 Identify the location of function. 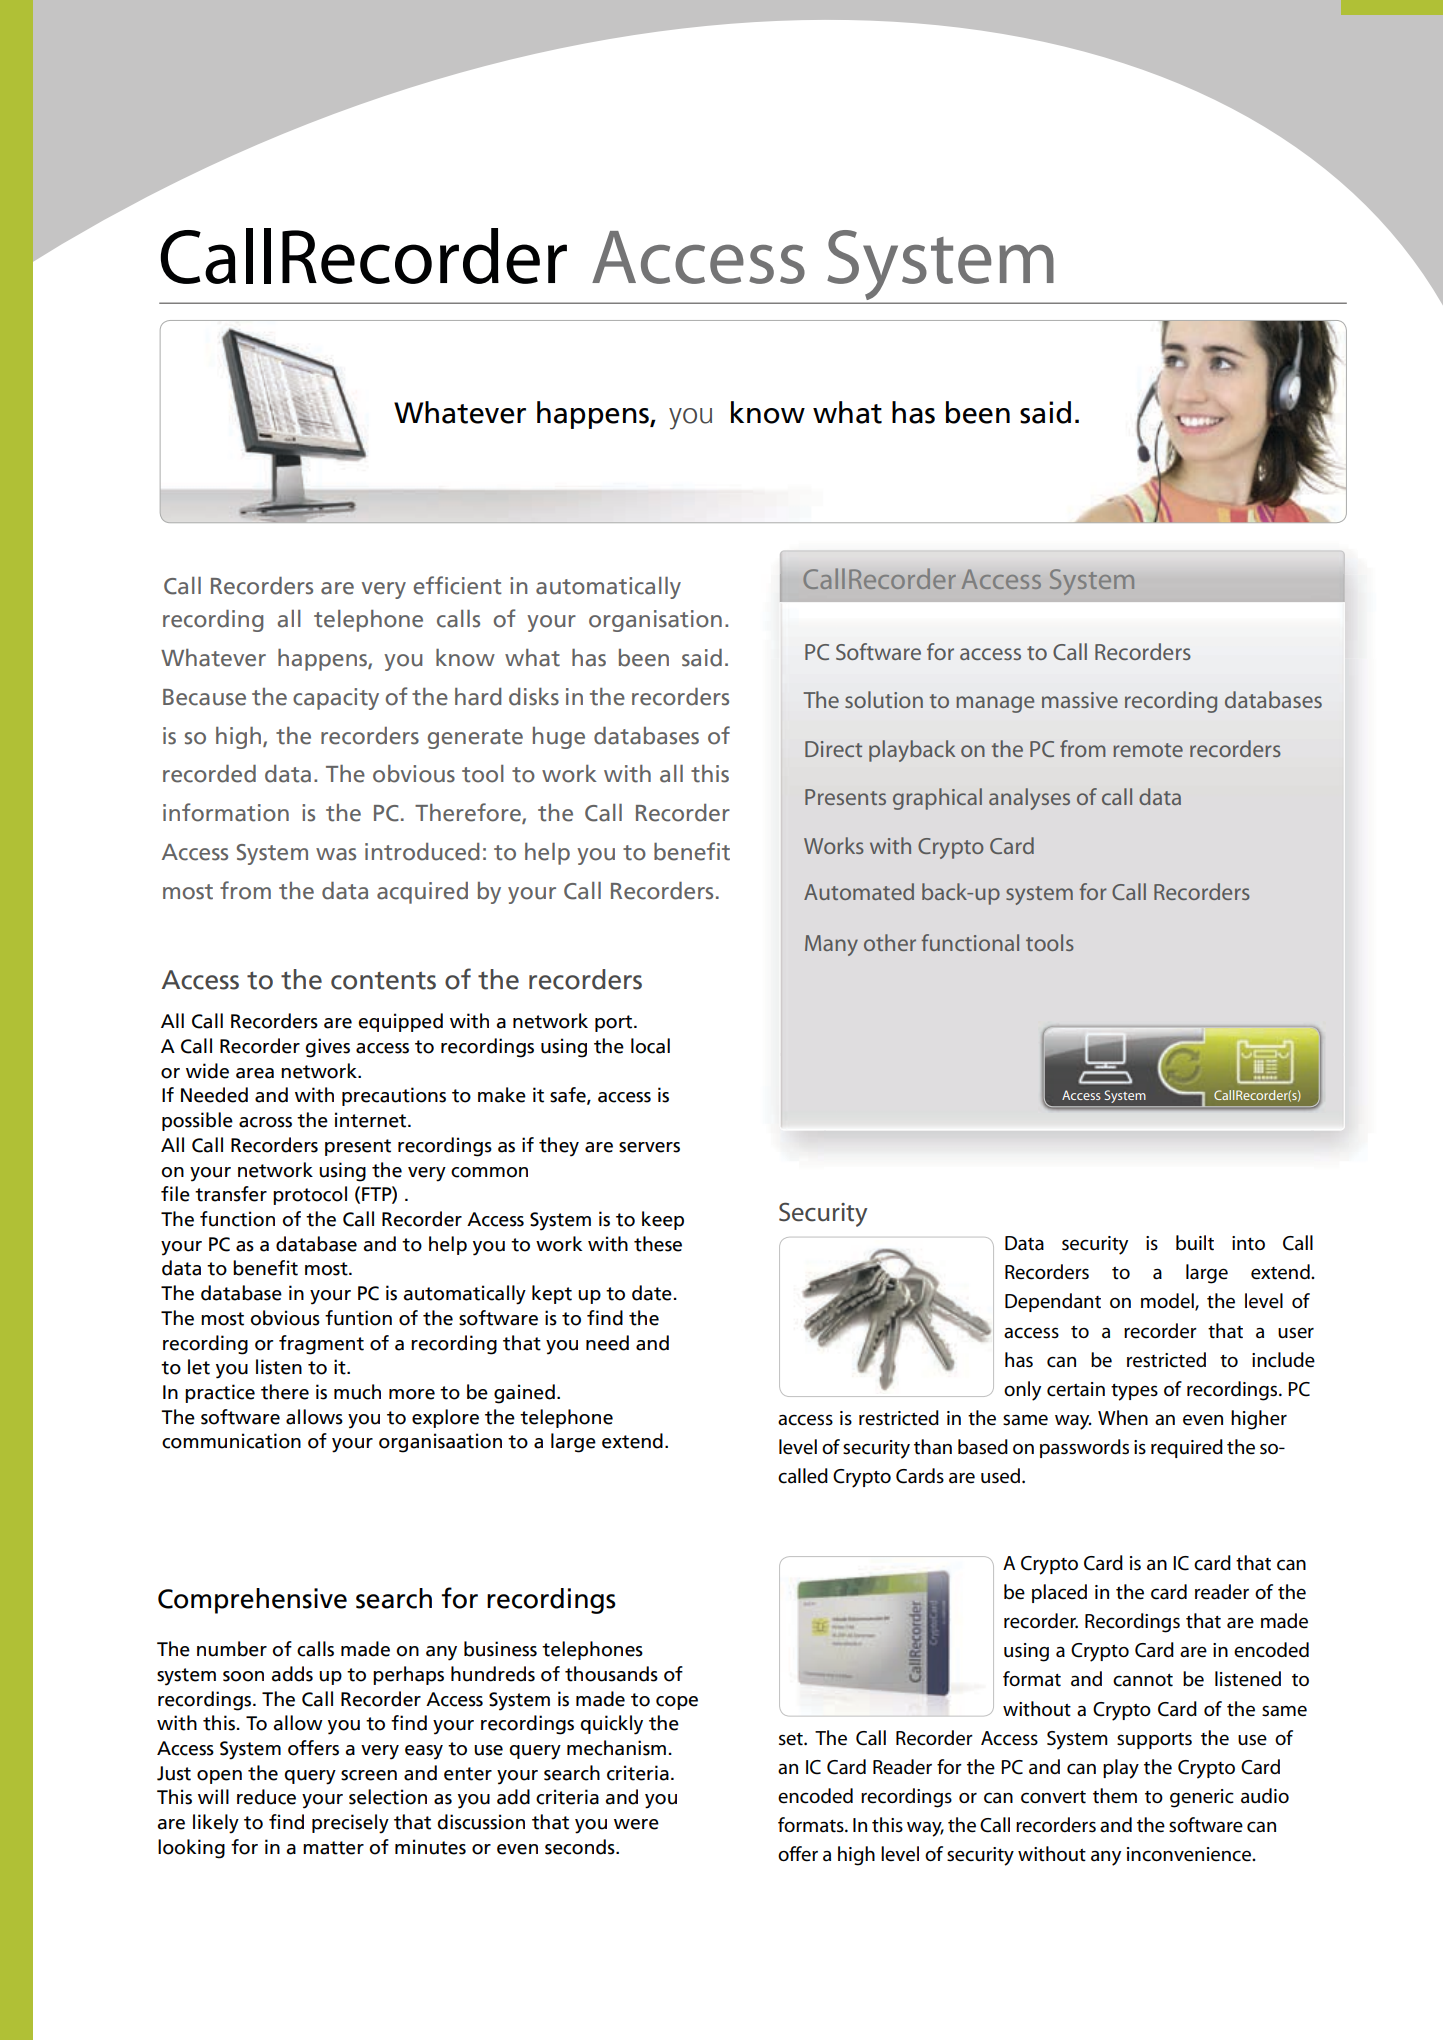
(237, 1219).
